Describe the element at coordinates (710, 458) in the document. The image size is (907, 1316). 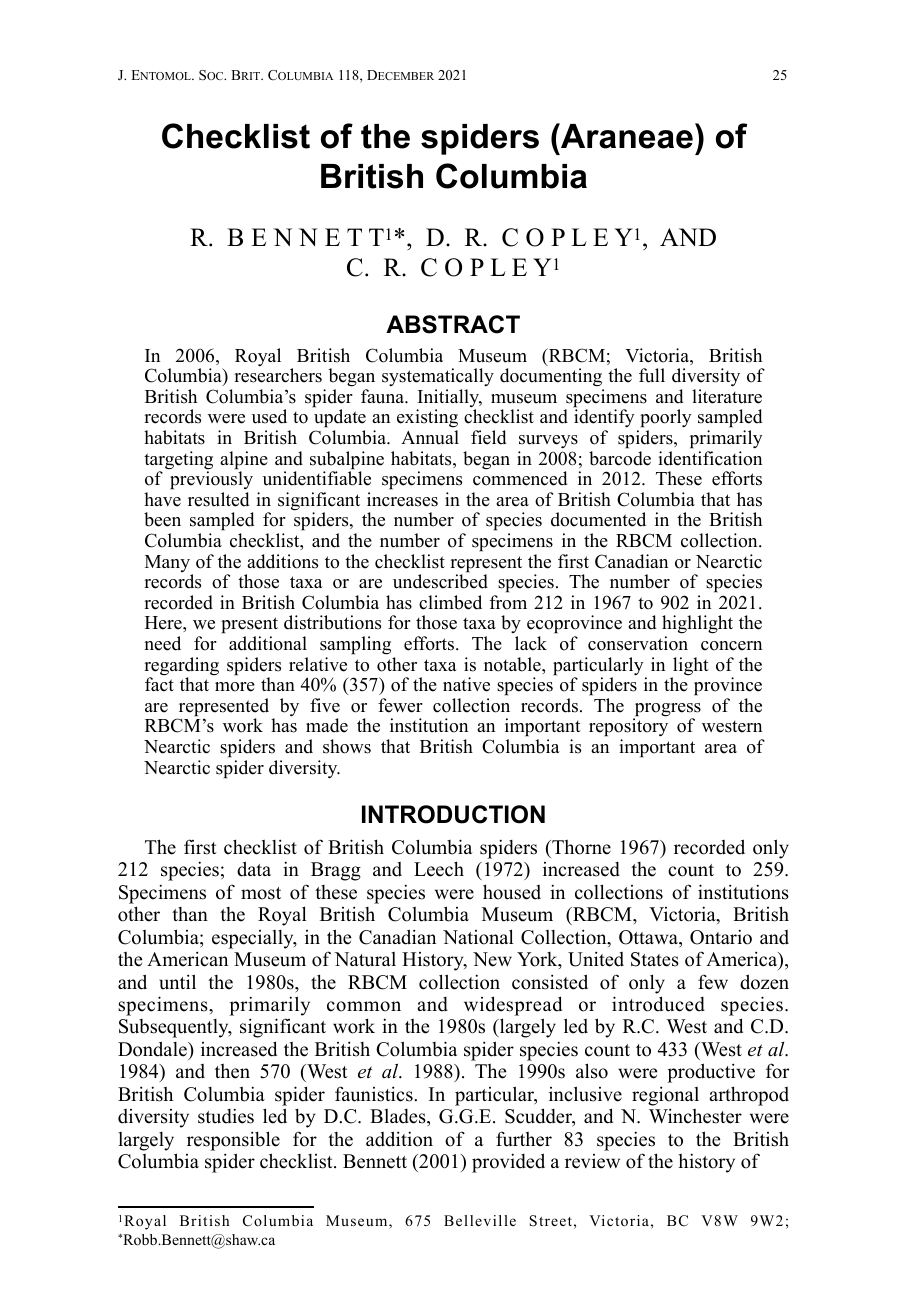
I see `identification` at that location.
